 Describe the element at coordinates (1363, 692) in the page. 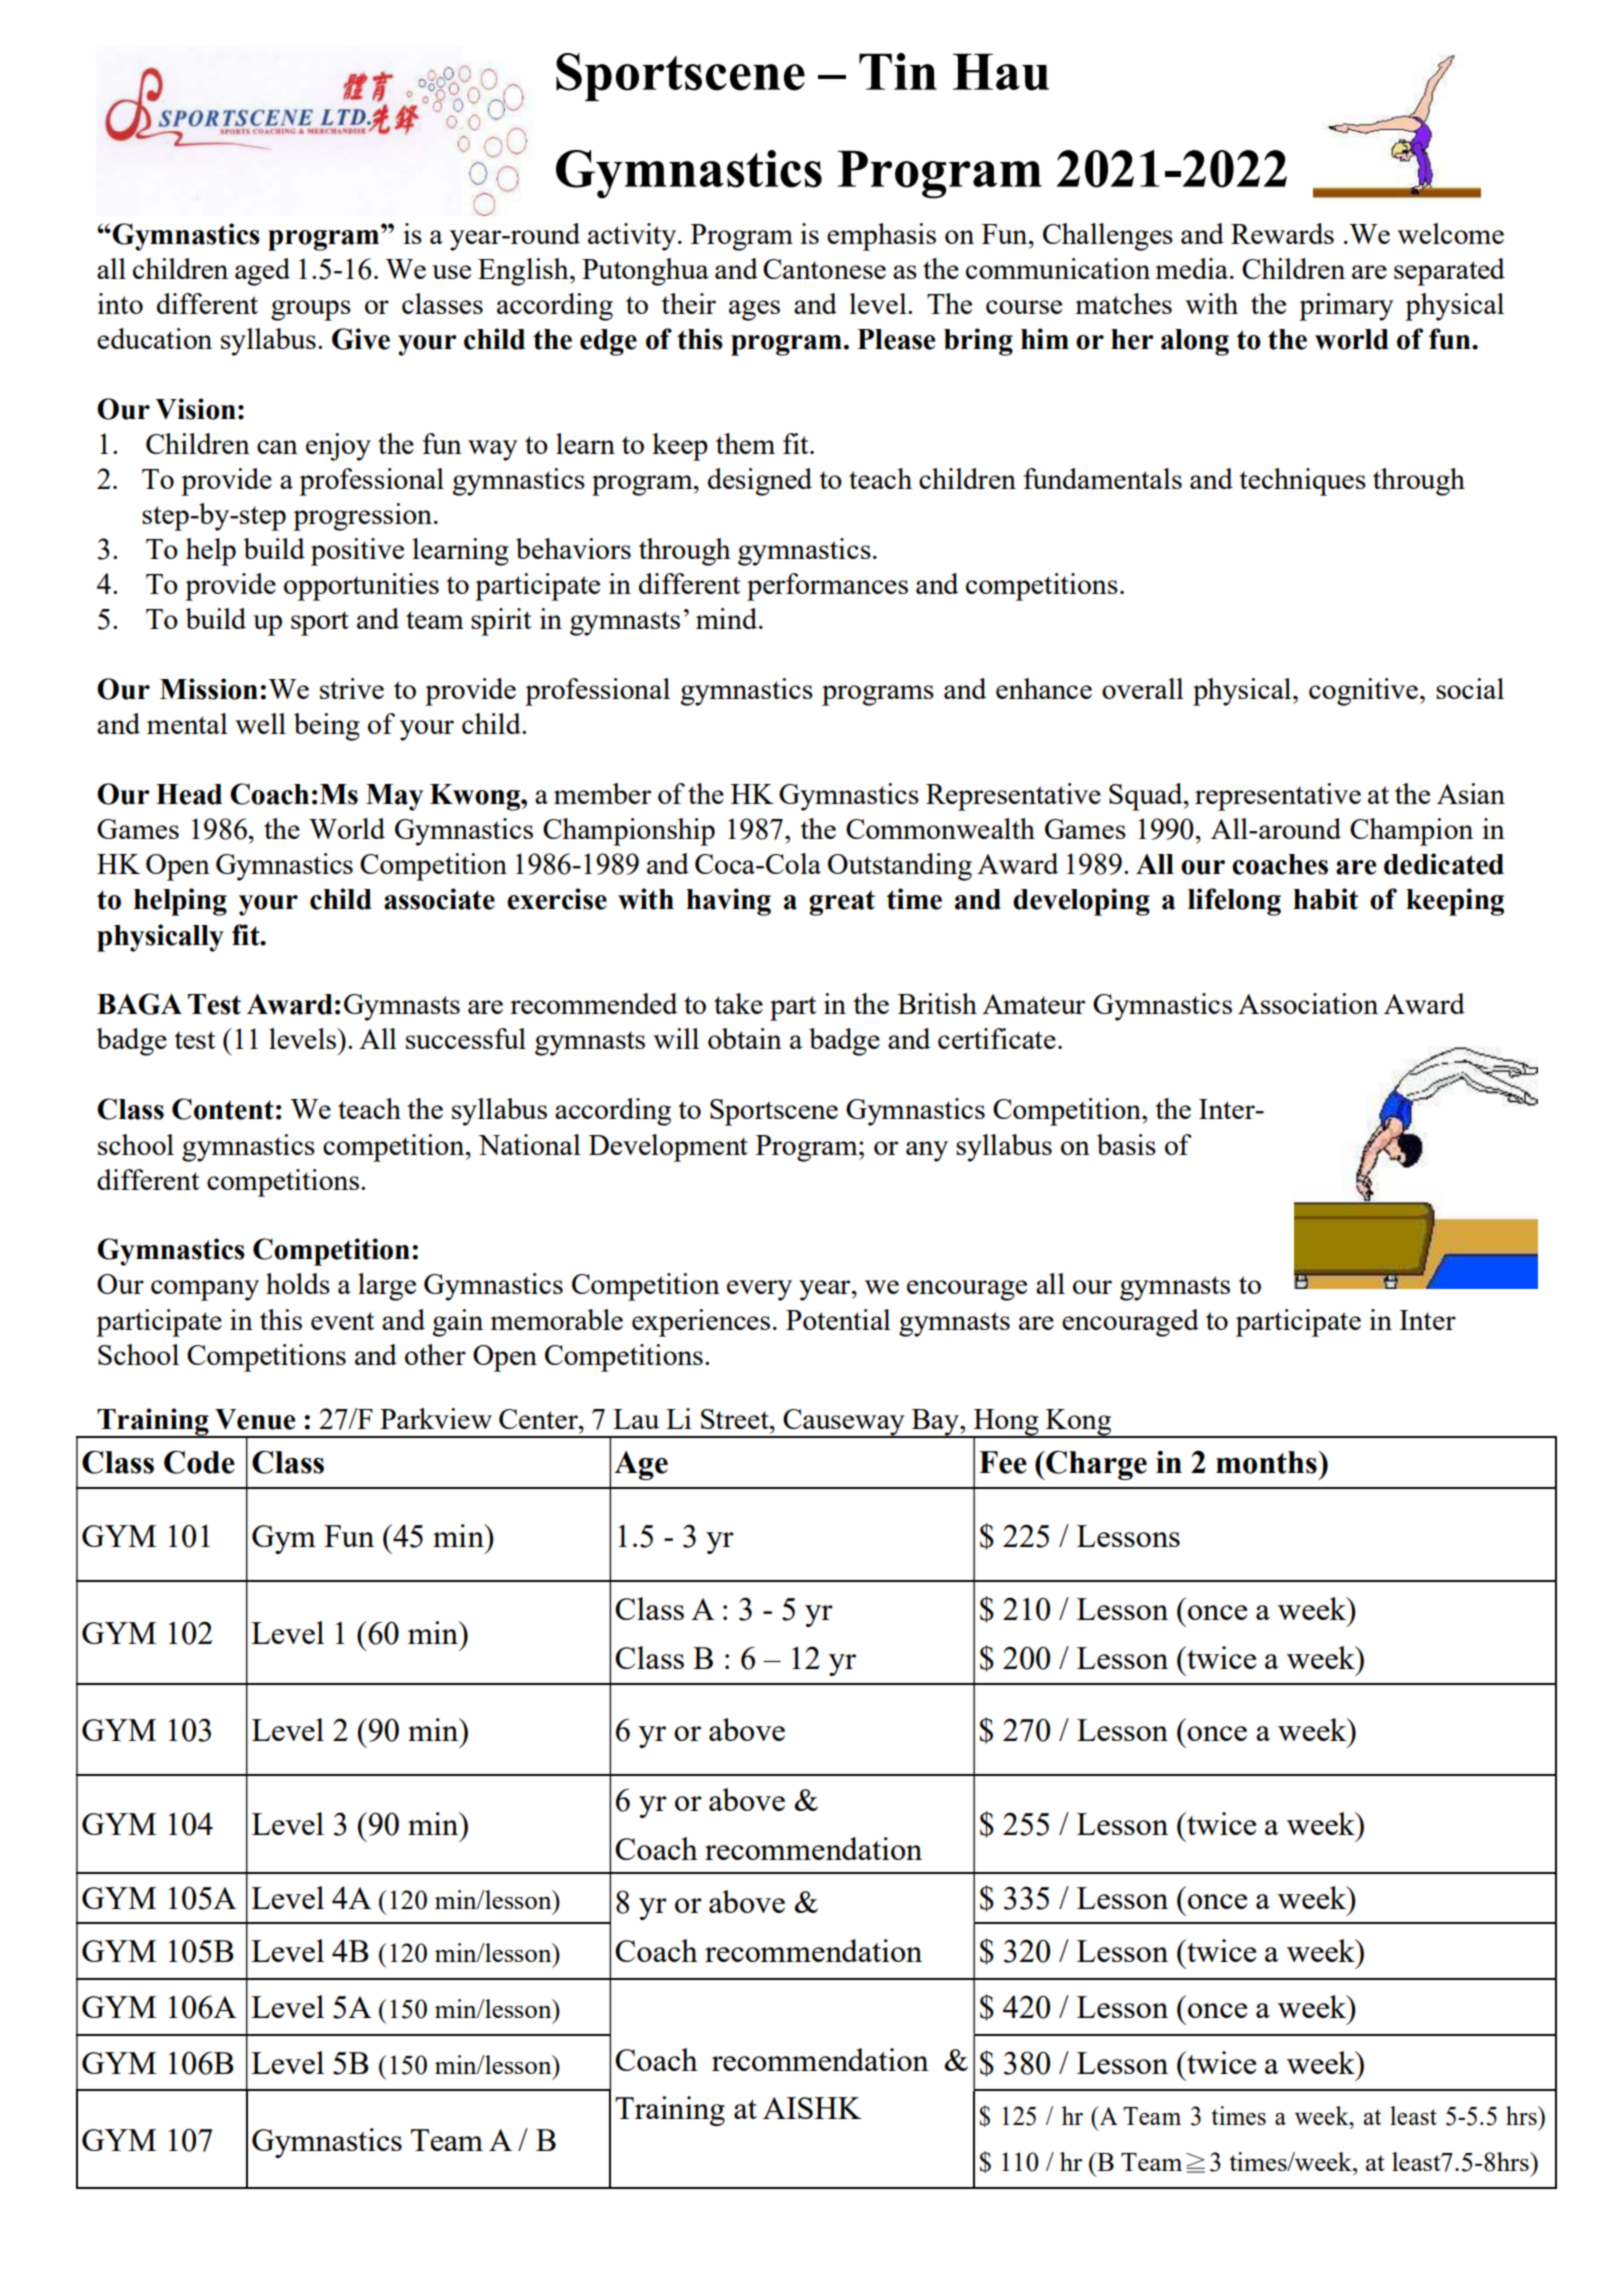

I see `cognitive` at that location.
